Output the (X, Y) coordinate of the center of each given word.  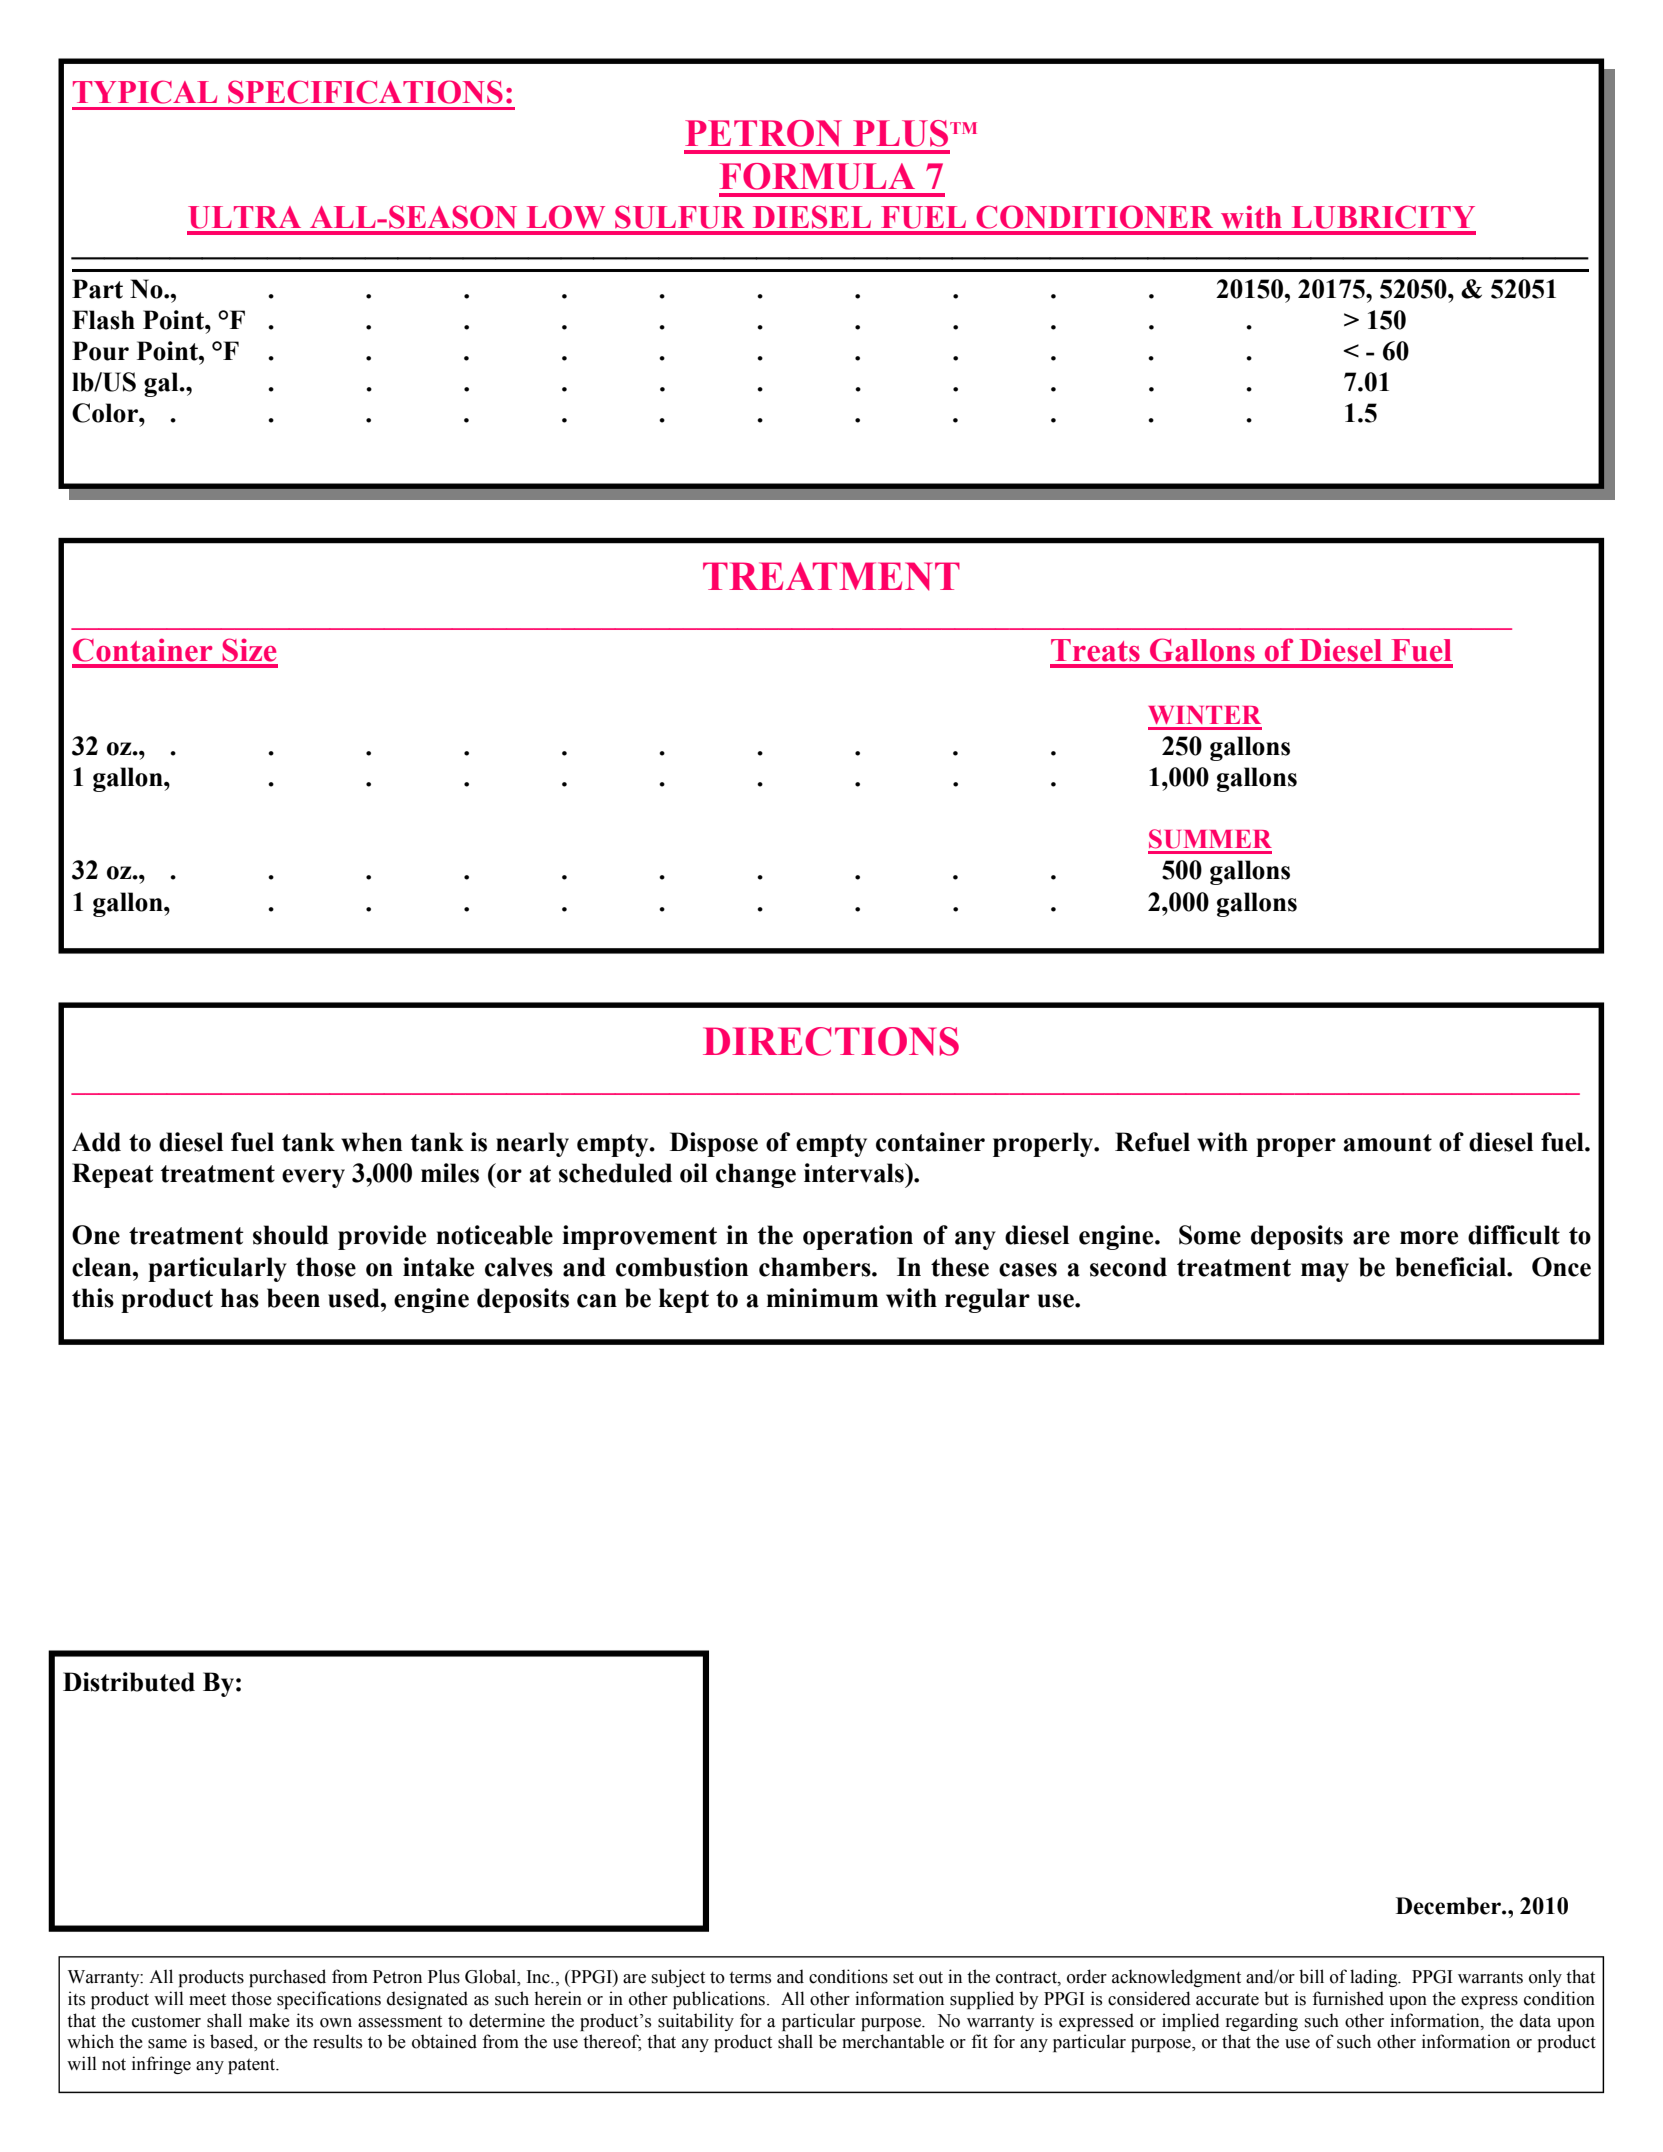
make (269, 2020)
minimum (822, 1298)
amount (1388, 1143)
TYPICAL (145, 92)
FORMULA (817, 176)
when (371, 1142)
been (293, 1298)
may (1325, 1272)
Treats (1095, 650)
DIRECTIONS (831, 1041)
